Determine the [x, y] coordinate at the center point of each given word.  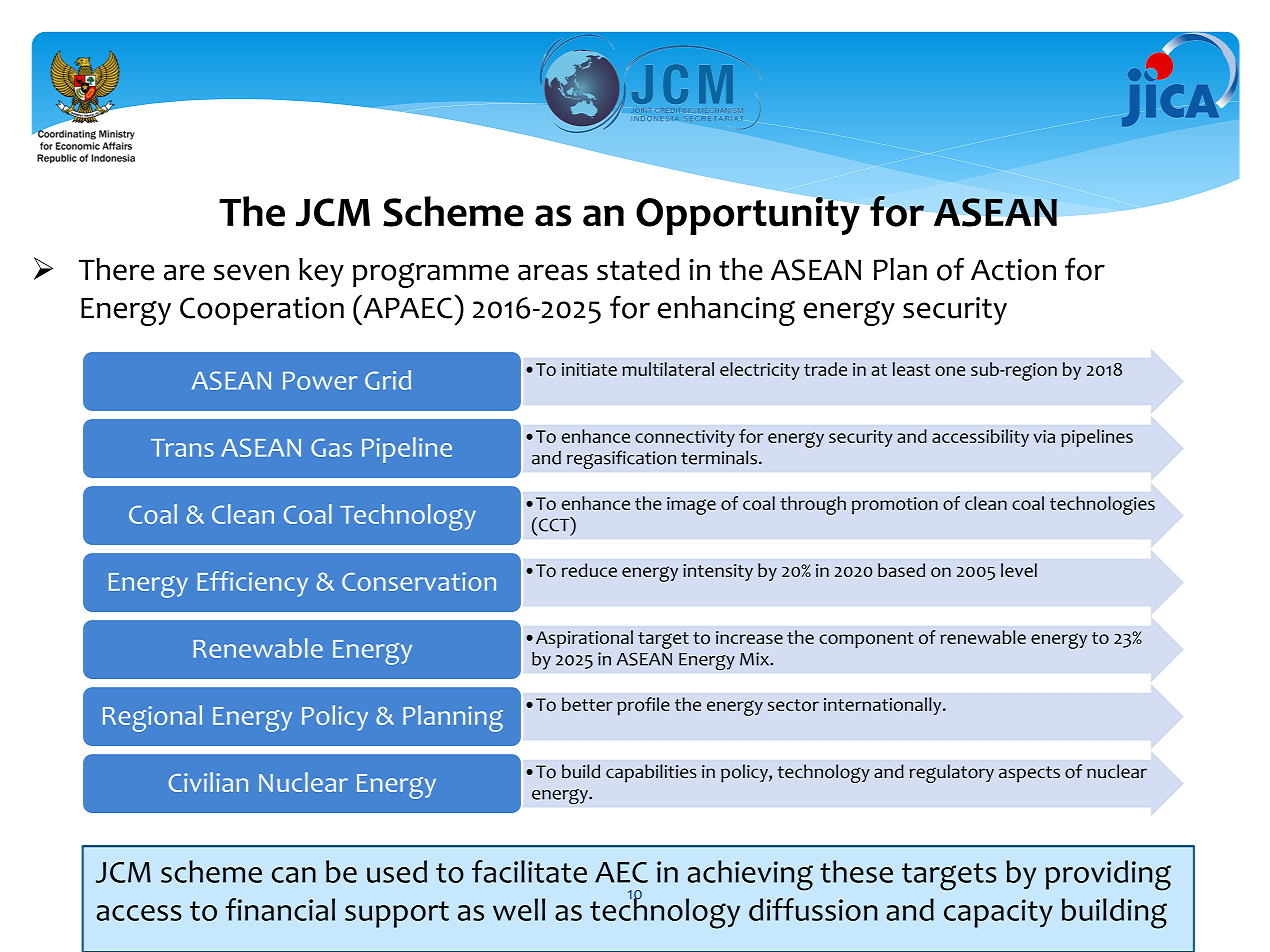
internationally [884, 706]
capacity [998, 913]
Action [1013, 270]
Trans [182, 448]
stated [638, 269]
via [1044, 436]
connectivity [685, 438]
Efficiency [252, 584]
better [587, 704]
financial [280, 909]
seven [251, 272]
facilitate [529, 871]
